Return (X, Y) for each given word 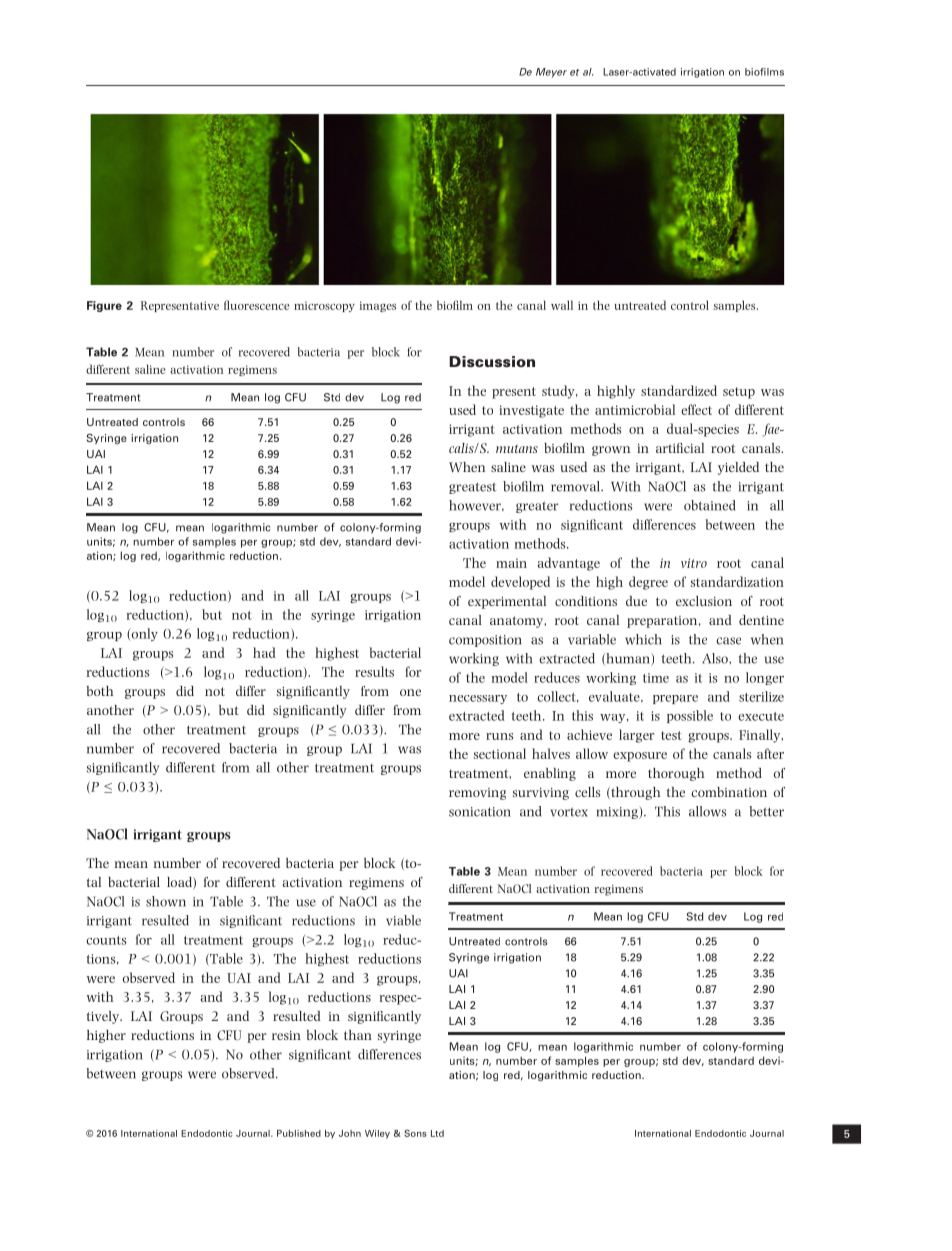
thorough (676, 774)
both (100, 691)
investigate (531, 411)
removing (477, 794)
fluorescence (256, 305)
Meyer (551, 73)
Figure (104, 306)
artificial (680, 448)
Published (299, 1133)
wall (562, 305)
